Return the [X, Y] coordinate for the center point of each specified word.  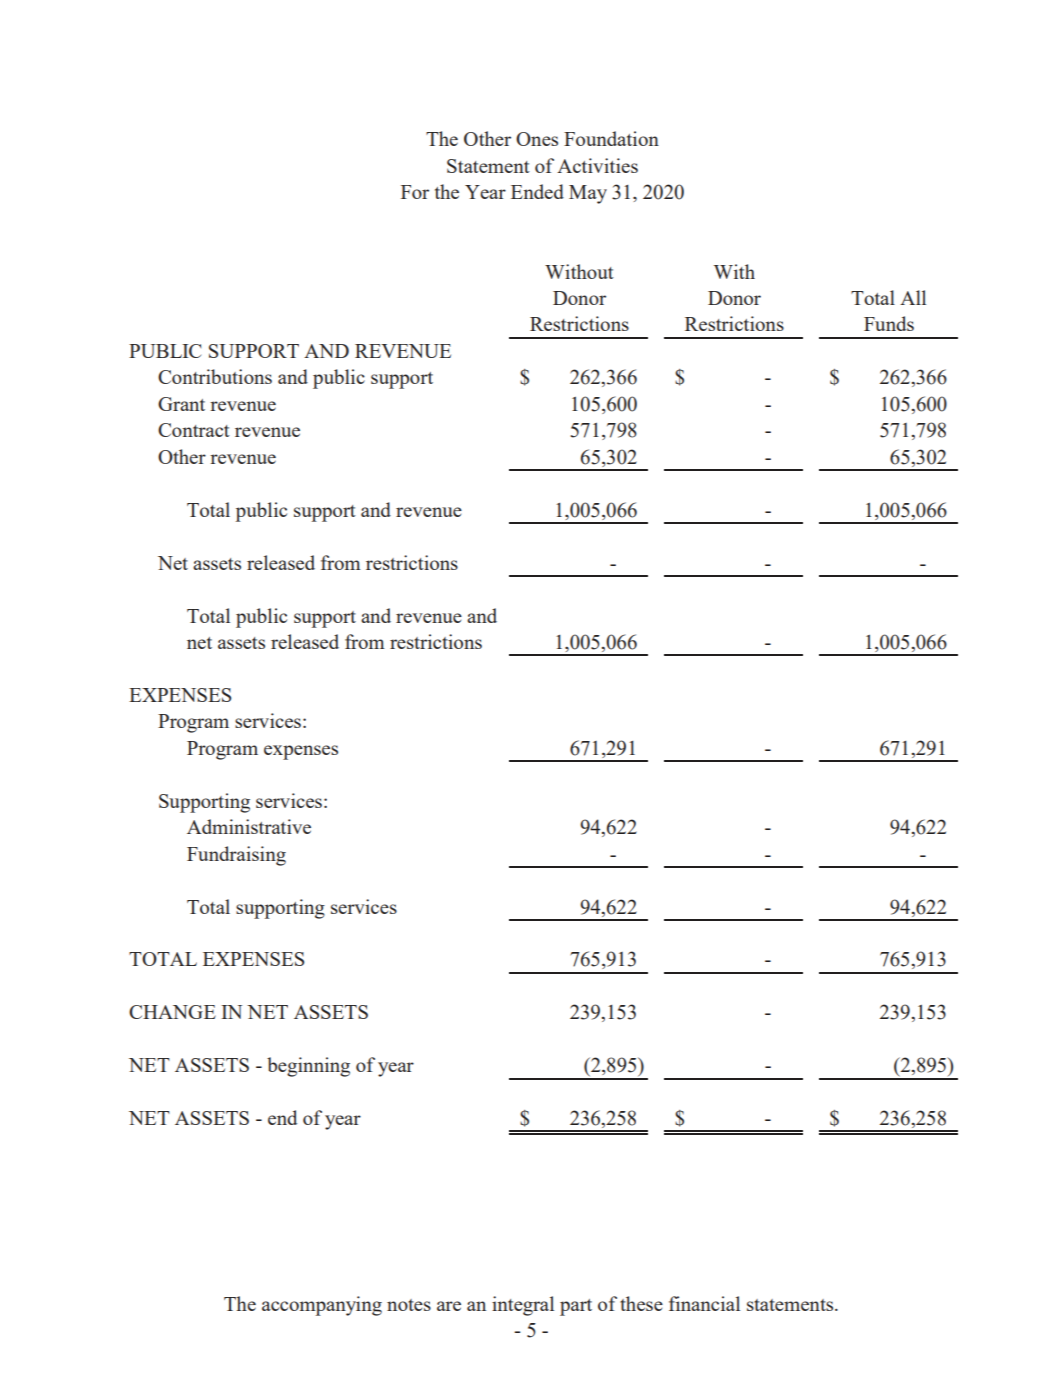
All [913, 297]
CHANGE [172, 1012]
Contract [194, 430]
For [415, 192]
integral [523, 1306]
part [576, 1307]
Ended [537, 191]
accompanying [322, 1306]
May [588, 194]
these [641, 1303]
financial [704, 1303]
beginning [308, 1067]
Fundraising [236, 856]
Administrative [249, 826]
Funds [889, 323]
